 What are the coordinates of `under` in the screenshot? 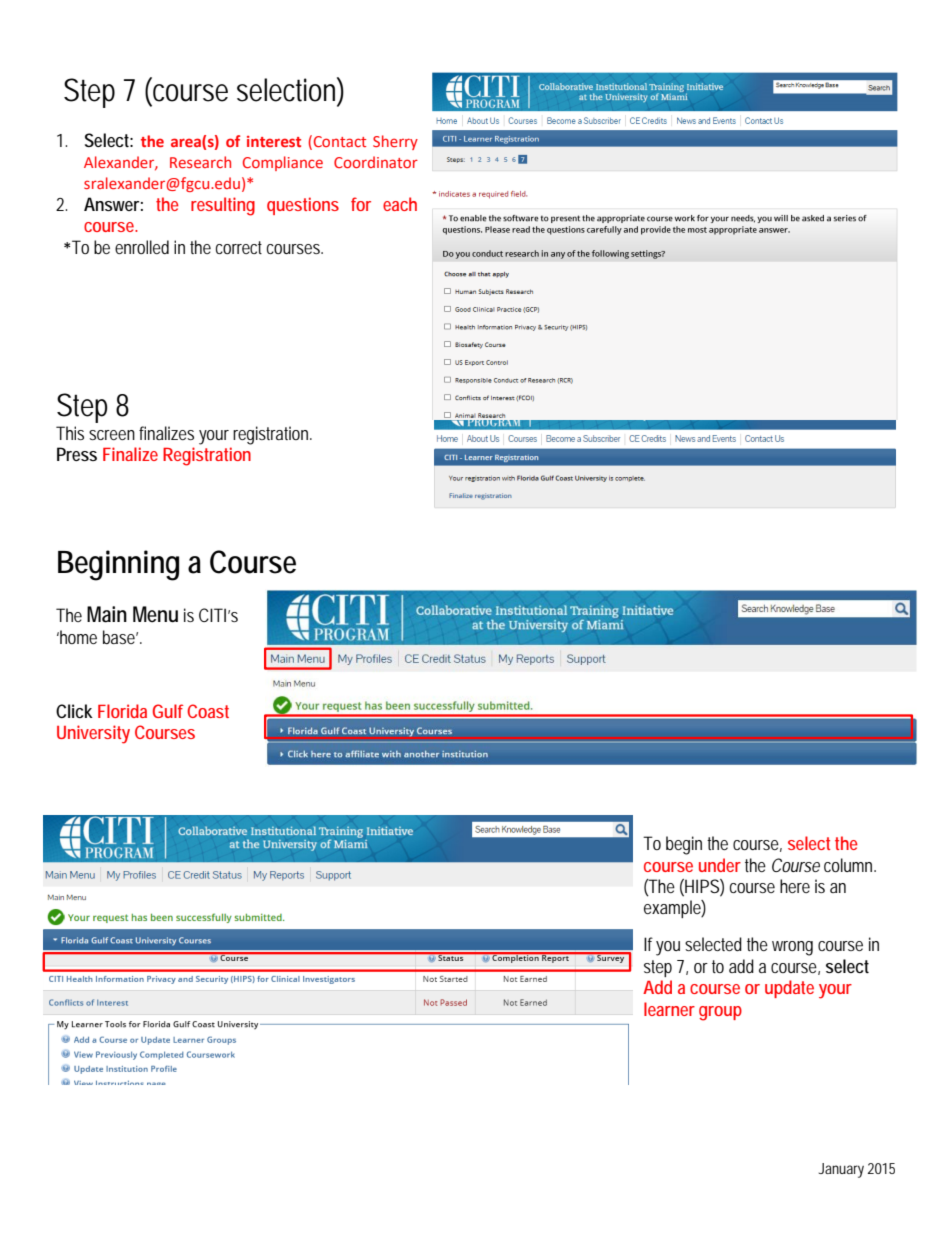 It's located at (720, 865).
